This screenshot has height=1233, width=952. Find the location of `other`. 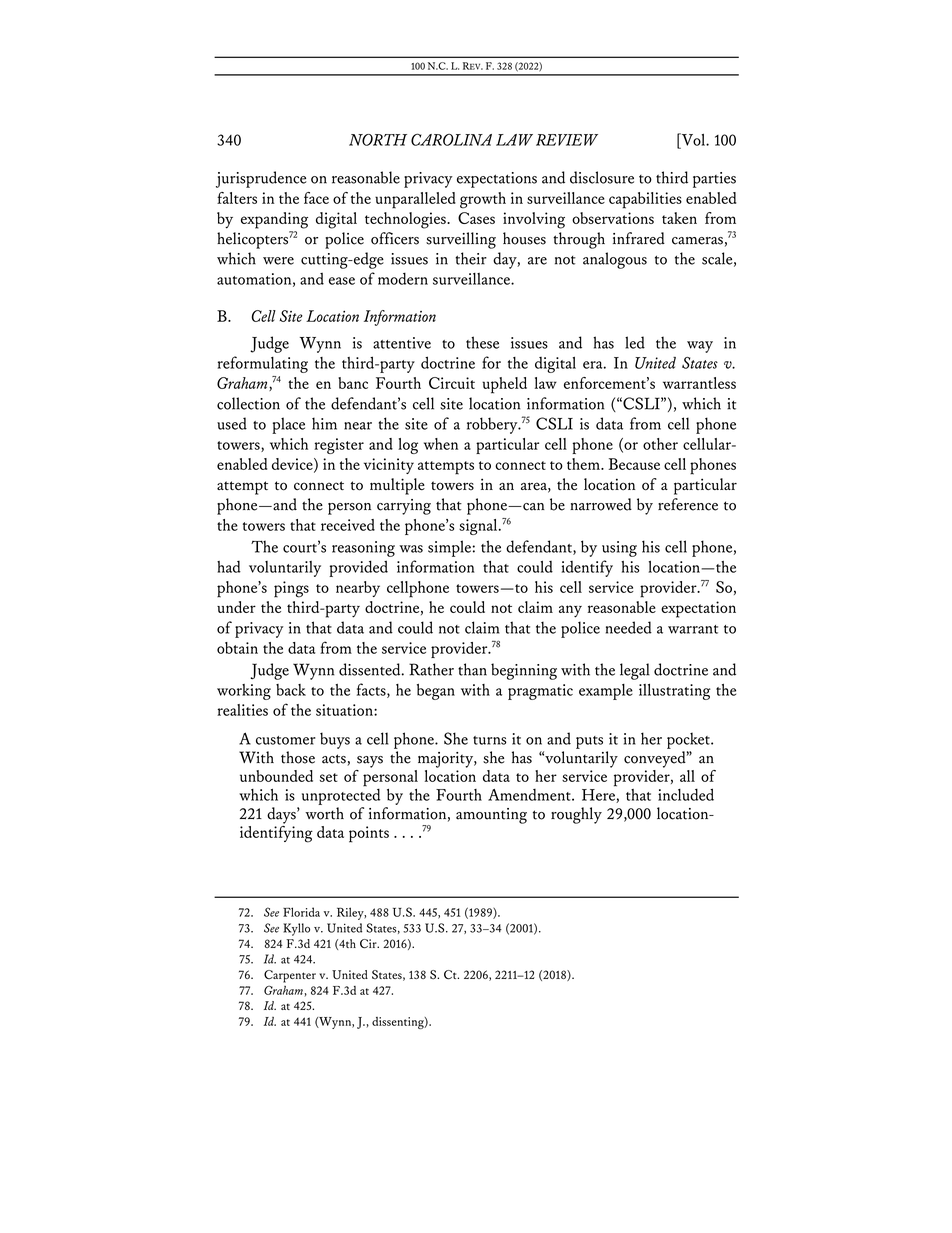

other is located at coordinates (660, 444).
